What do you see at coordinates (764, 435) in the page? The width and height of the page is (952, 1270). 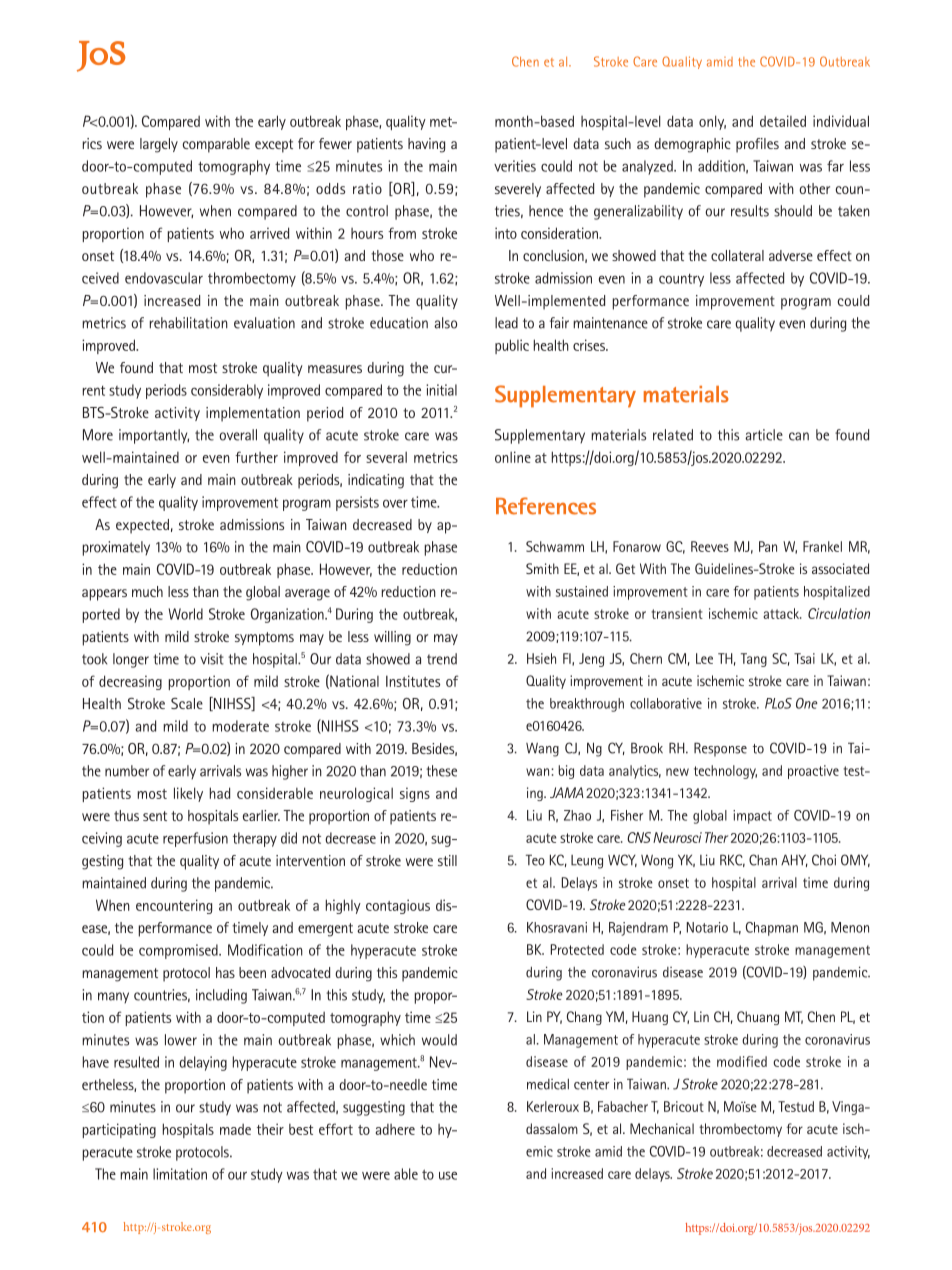 I see `article` at bounding box center [764, 435].
